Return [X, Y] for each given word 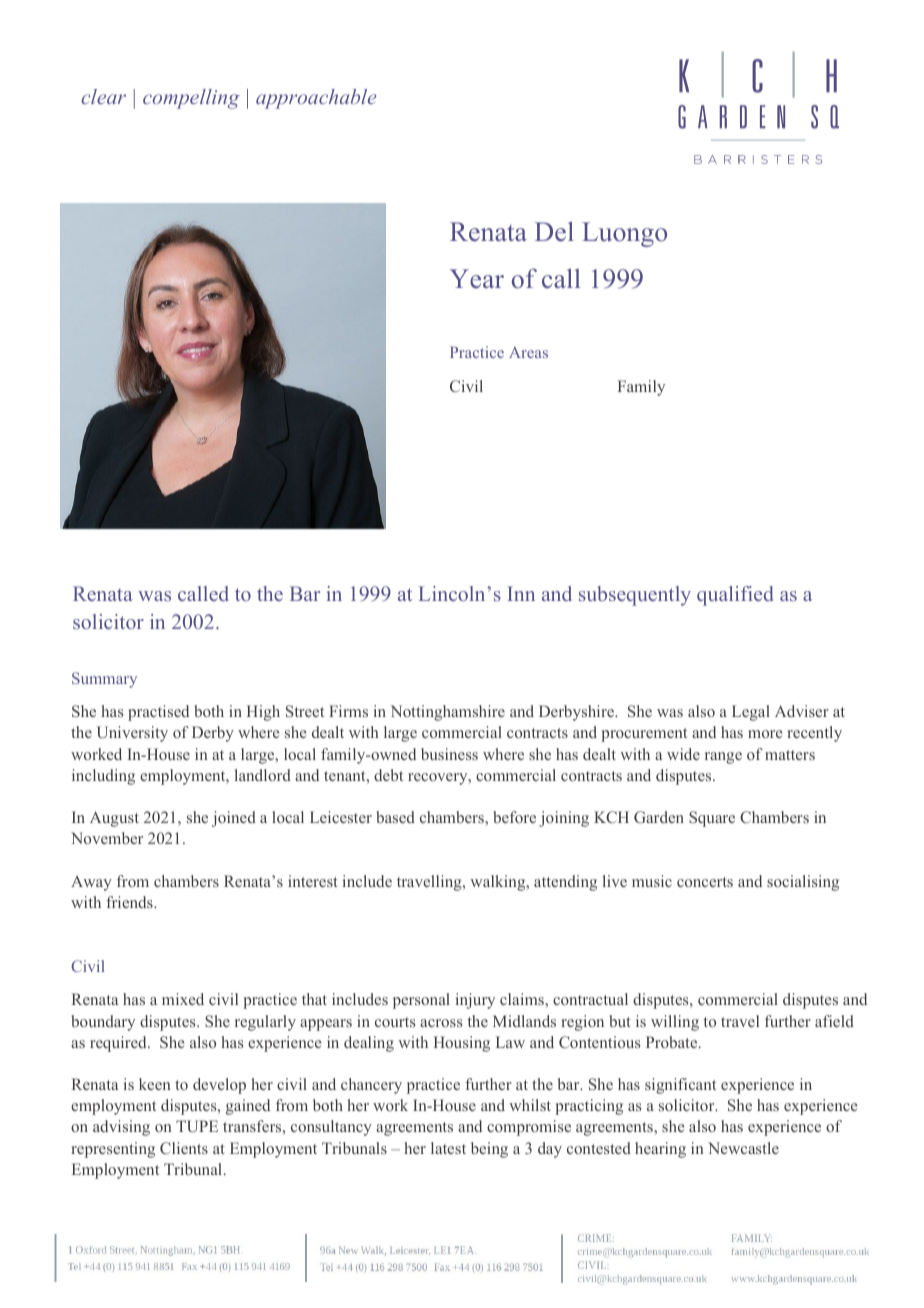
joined [234, 819]
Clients [184, 1148]
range [723, 758]
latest [448, 1148]
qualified [735, 596]
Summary [104, 680]
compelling [191, 99]
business [449, 754]
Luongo [624, 234]
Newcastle [743, 1148]
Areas [528, 352]
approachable [316, 99]
